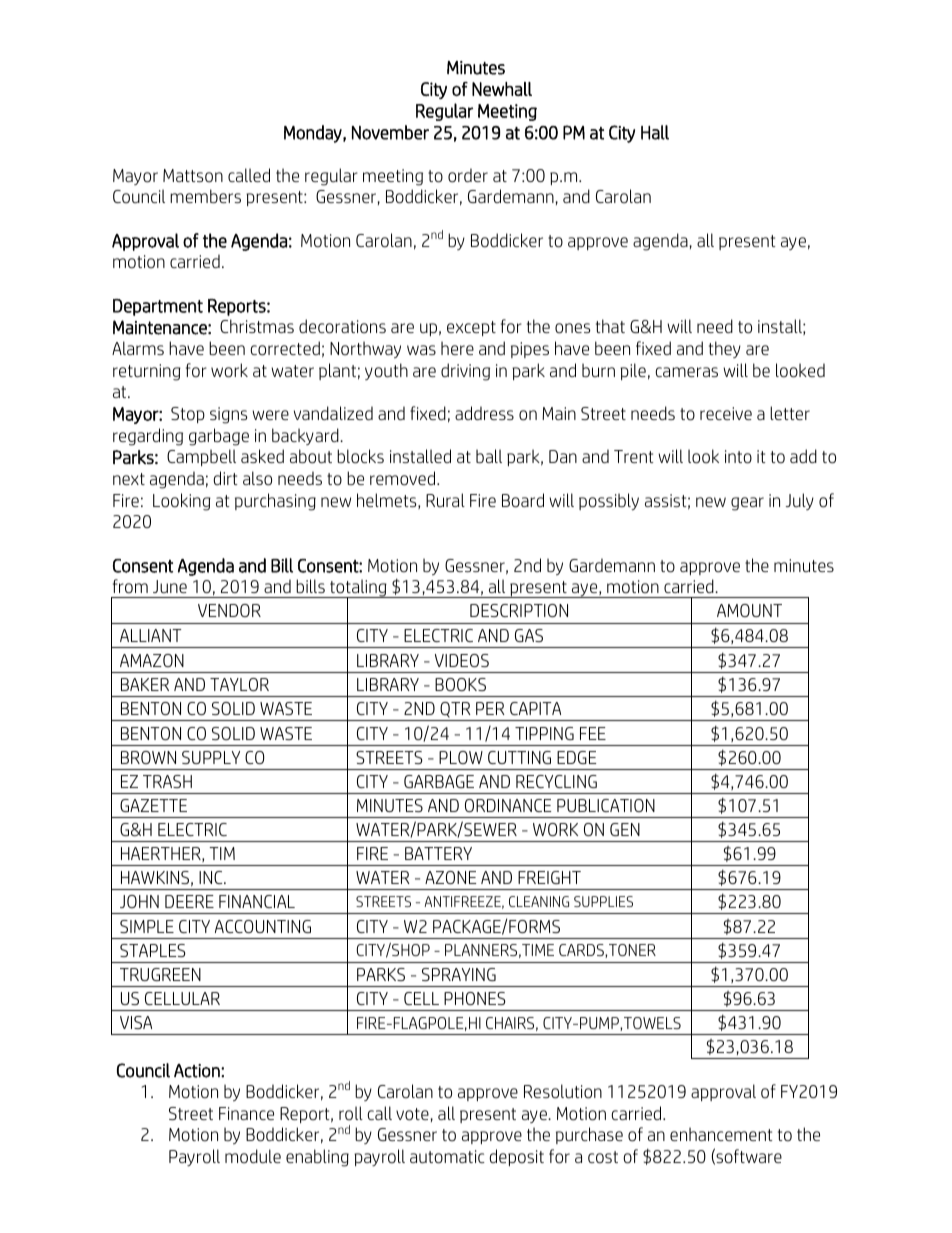  Describe the element at coordinates (462, 660) in the screenshot. I see `VIDEOS` at that location.
